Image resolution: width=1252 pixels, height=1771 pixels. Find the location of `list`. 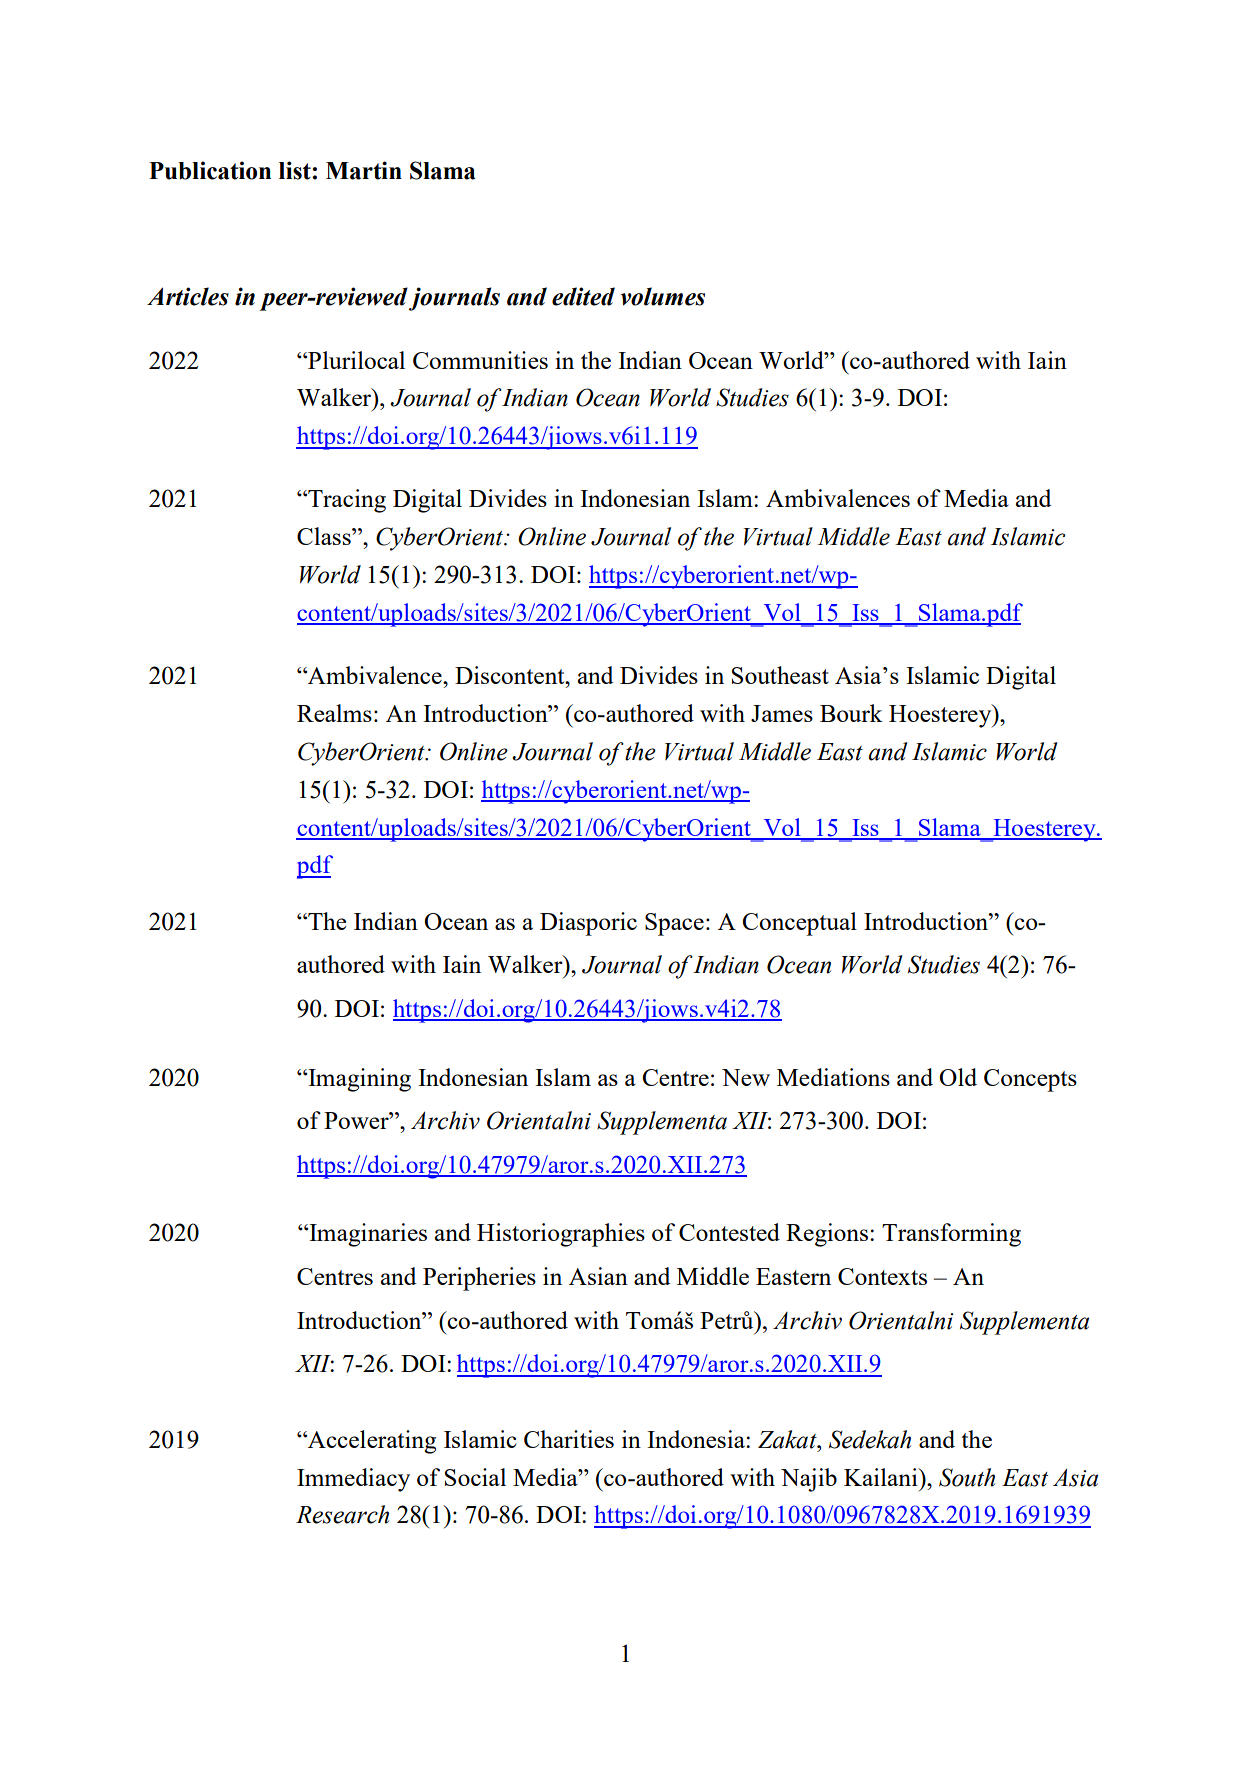

list is located at coordinates (296, 170).
